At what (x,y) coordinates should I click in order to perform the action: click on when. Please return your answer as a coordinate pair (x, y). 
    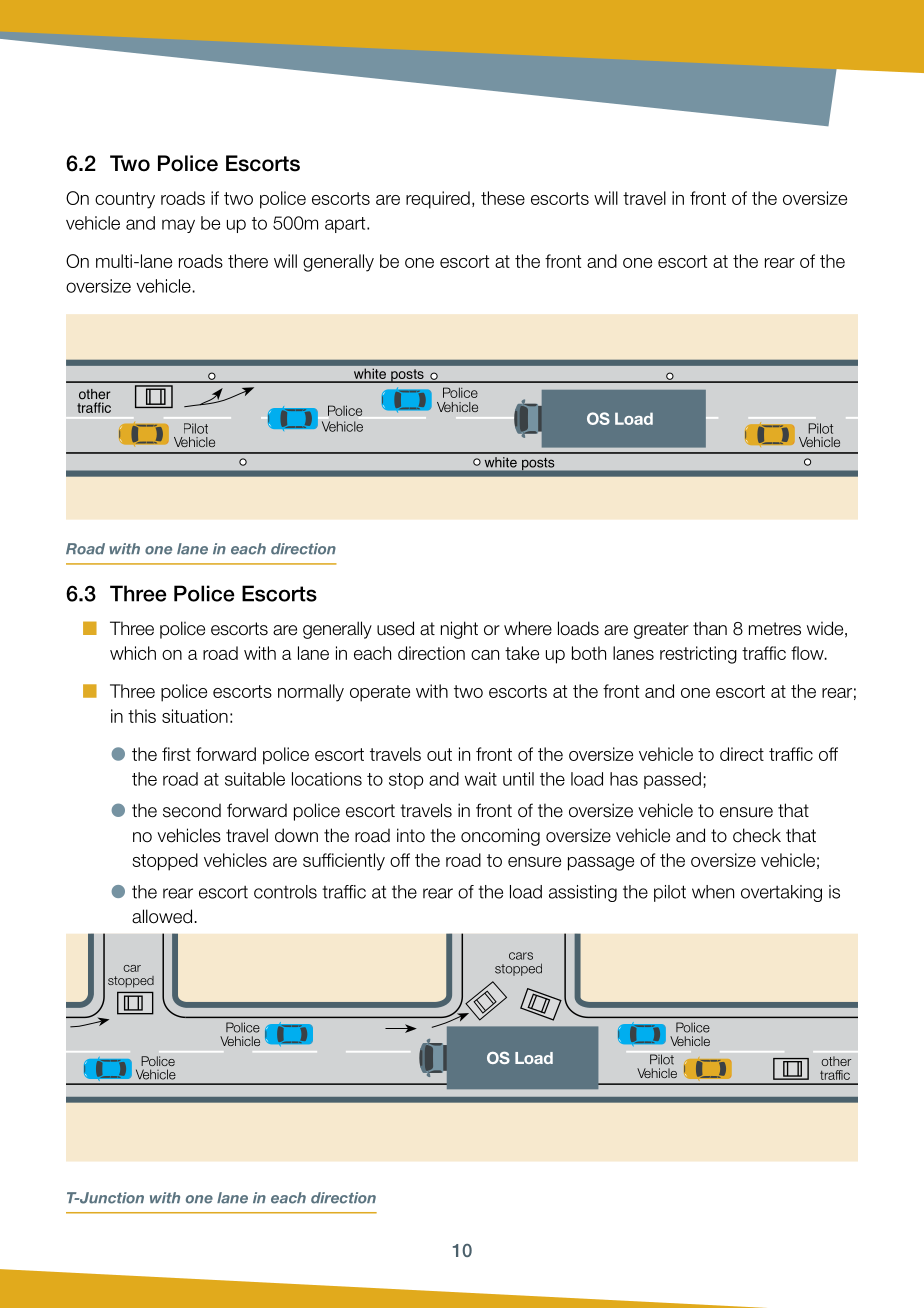
    Looking at the image, I should click on (713, 892).
